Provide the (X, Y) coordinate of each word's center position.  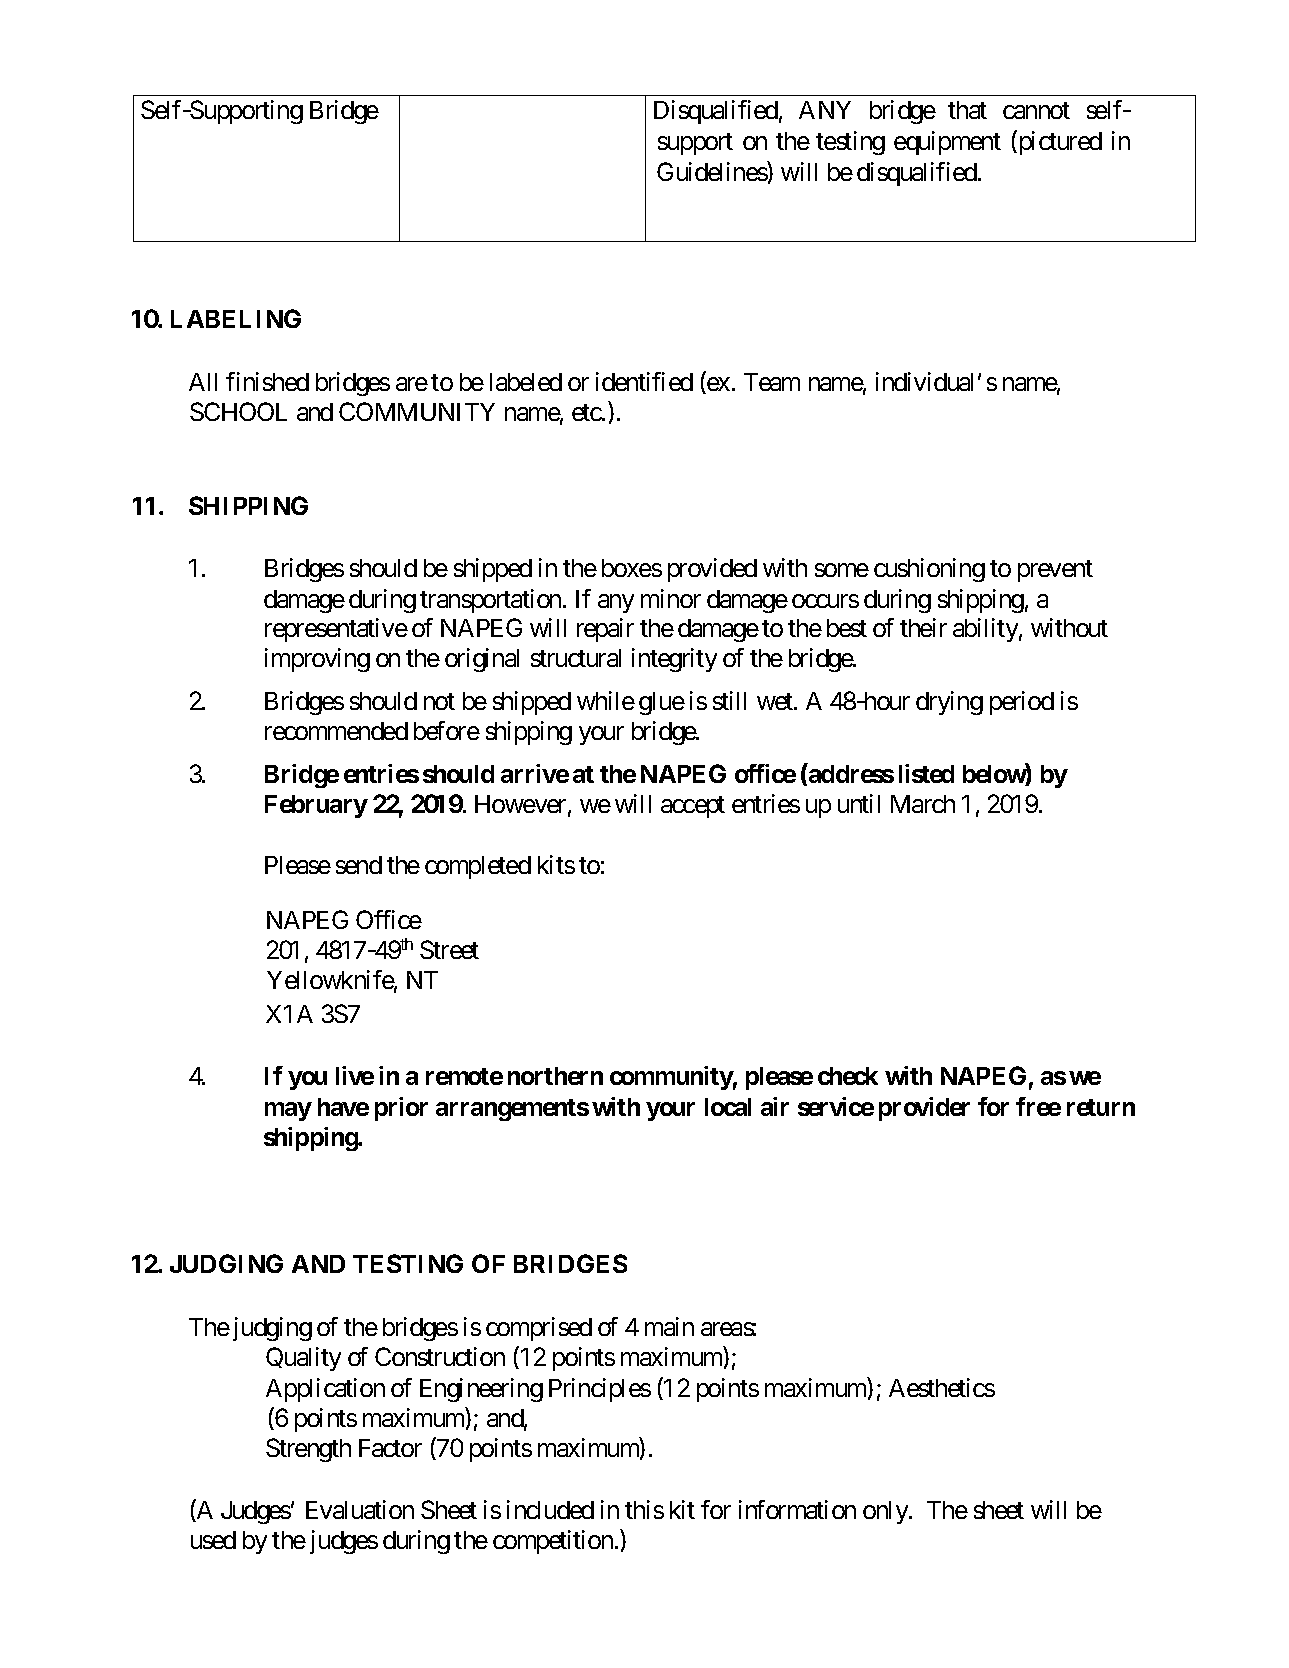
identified (644, 381)
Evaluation (360, 1509)
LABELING (236, 318)
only (886, 1512)
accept (693, 807)
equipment (947, 143)
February (316, 806)
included (550, 1509)
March (923, 804)
